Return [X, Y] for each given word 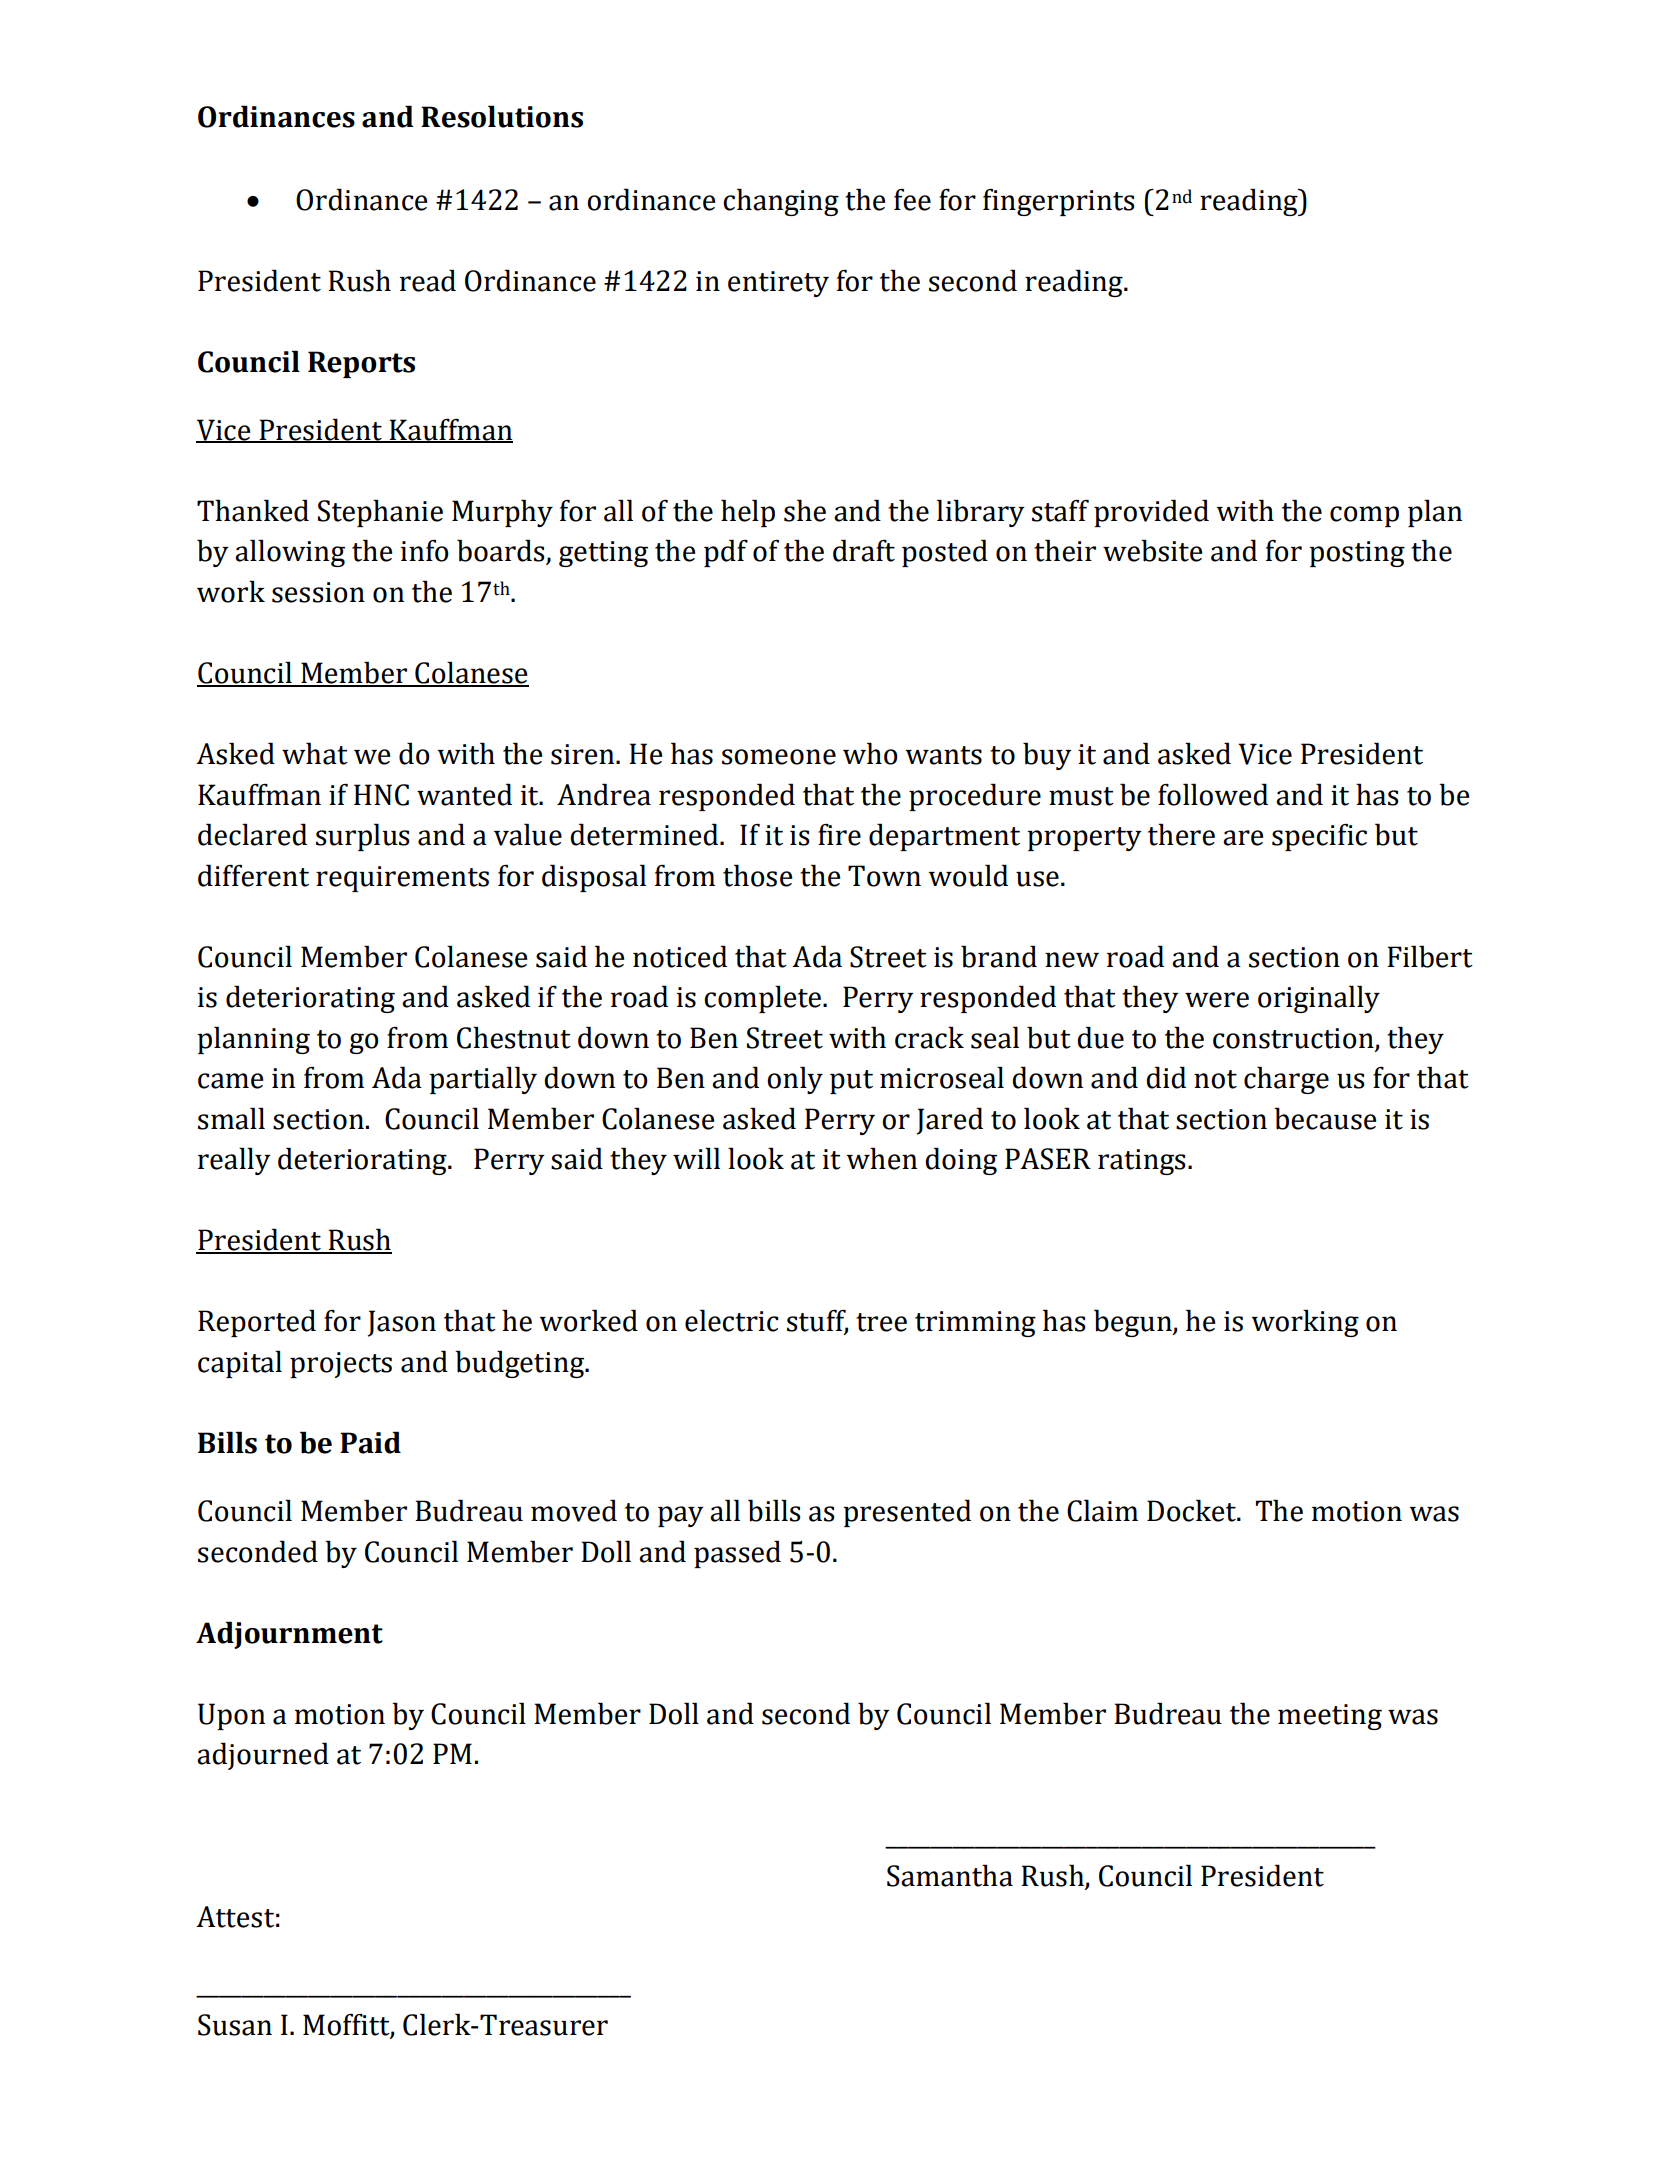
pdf [726, 553]
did [1166, 1077]
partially [483, 1080]
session [318, 592]
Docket [1192, 1510]
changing [781, 202]
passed [737, 1554]
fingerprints [1059, 202]
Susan [235, 2025]
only [795, 1080]
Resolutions [502, 116]
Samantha [950, 1875]
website [1152, 550]
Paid [370, 1442]
